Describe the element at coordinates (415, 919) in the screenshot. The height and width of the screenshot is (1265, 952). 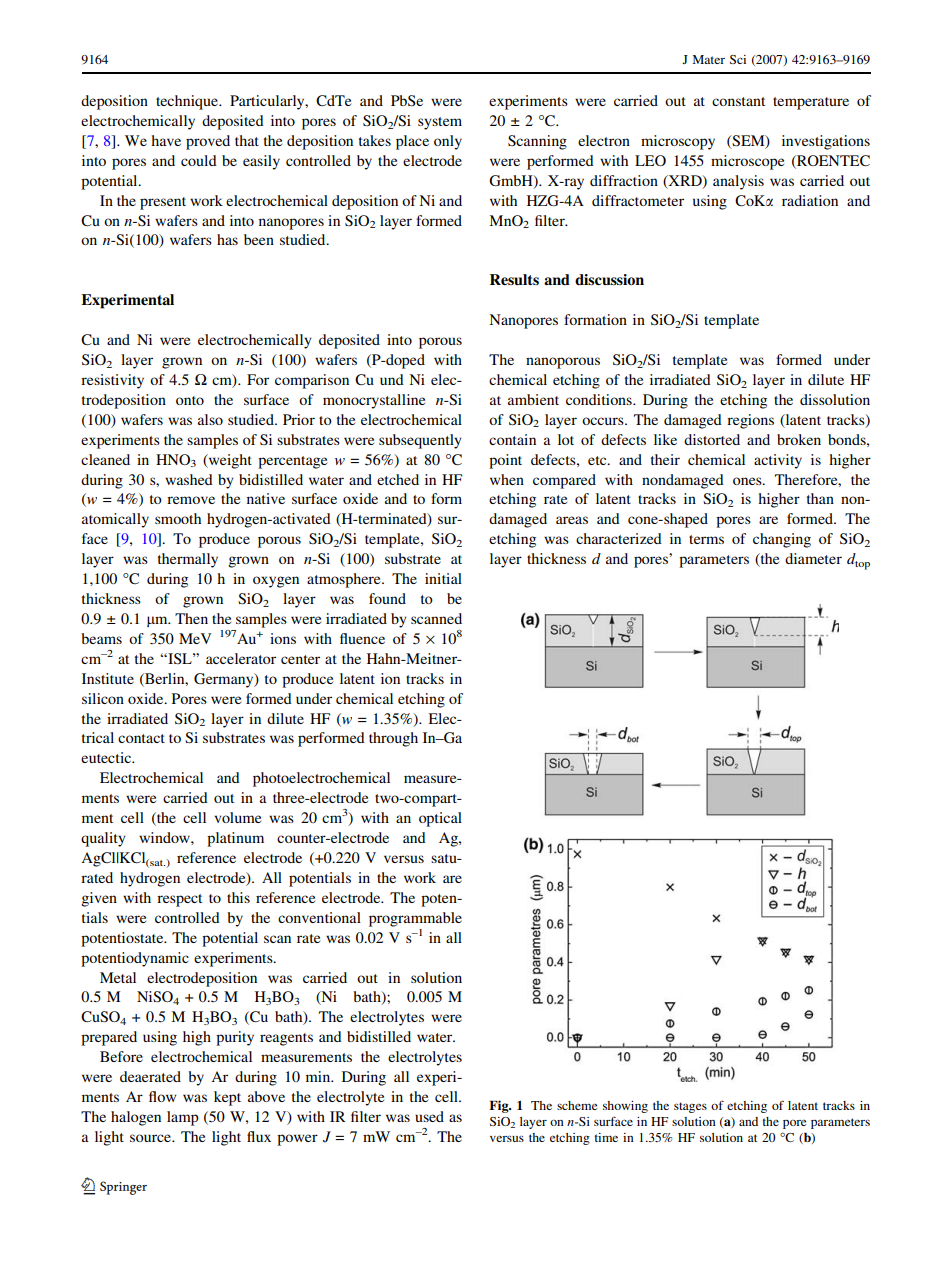
I see `programmable` at that location.
